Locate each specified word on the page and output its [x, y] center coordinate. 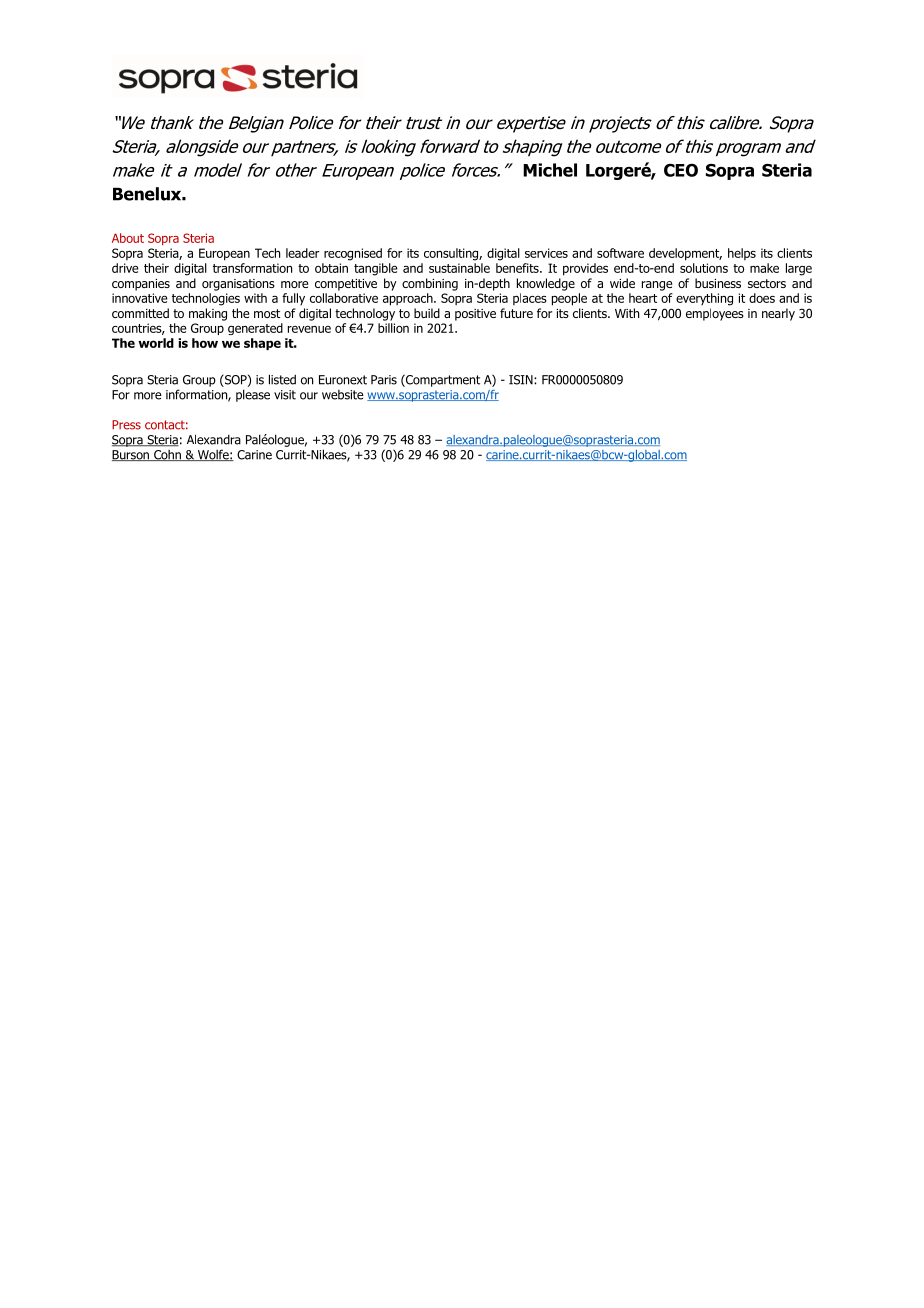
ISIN [522, 380]
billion [393, 328]
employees [715, 314]
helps [742, 254]
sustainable [459, 268]
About [128, 238]
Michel [550, 170]
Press [126, 425]
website [343, 395]
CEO [681, 170]
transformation [252, 268]
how [205, 343]
